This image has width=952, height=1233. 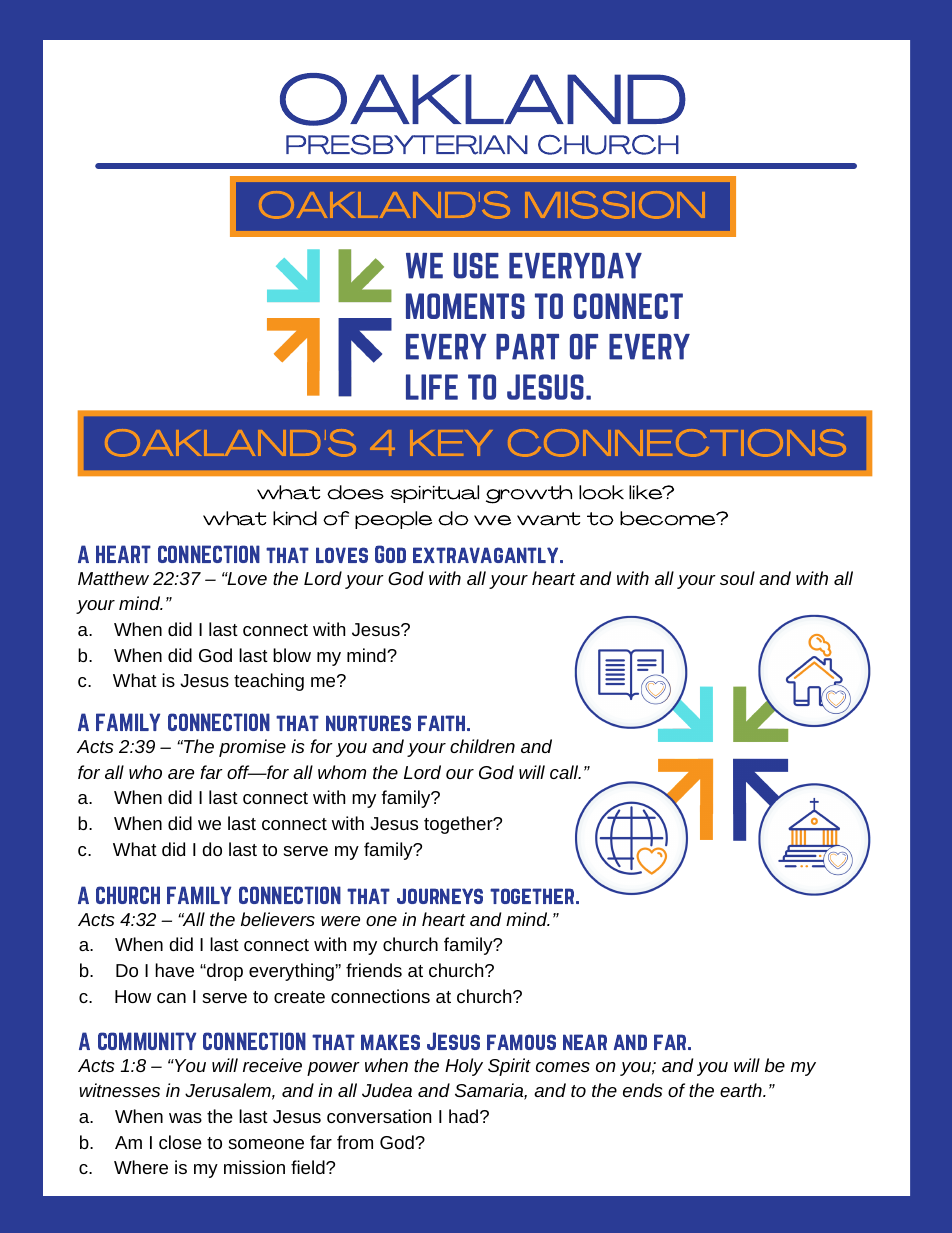 What do you see at coordinates (742, 1090) in the image?
I see `earth` at bounding box center [742, 1090].
